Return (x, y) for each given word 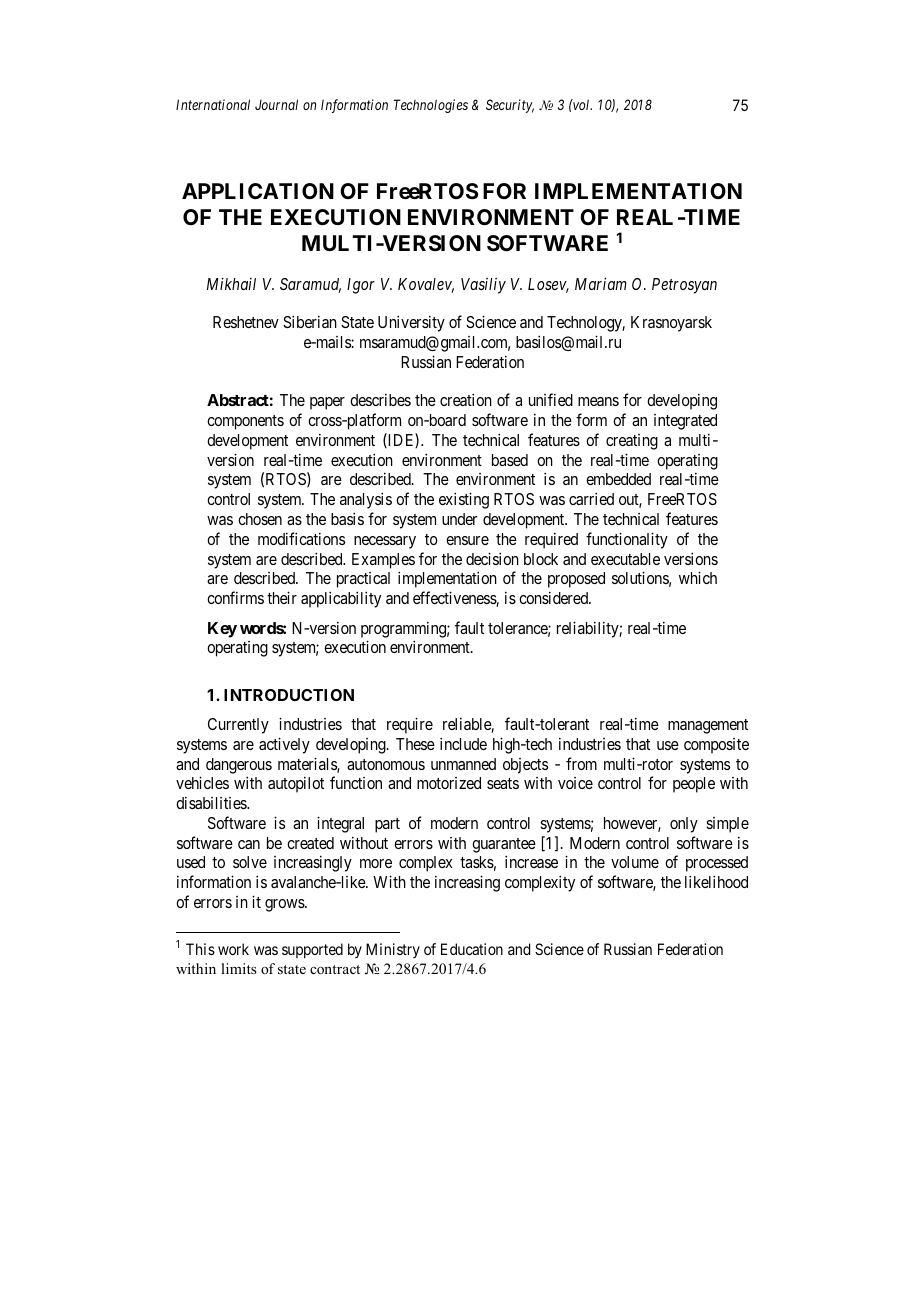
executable (625, 559)
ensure (467, 540)
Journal (276, 104)
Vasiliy (483, 286)
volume (635, 862)
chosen (260, 519)
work (233, 949)
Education (472, 949)
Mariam (601, 283)
